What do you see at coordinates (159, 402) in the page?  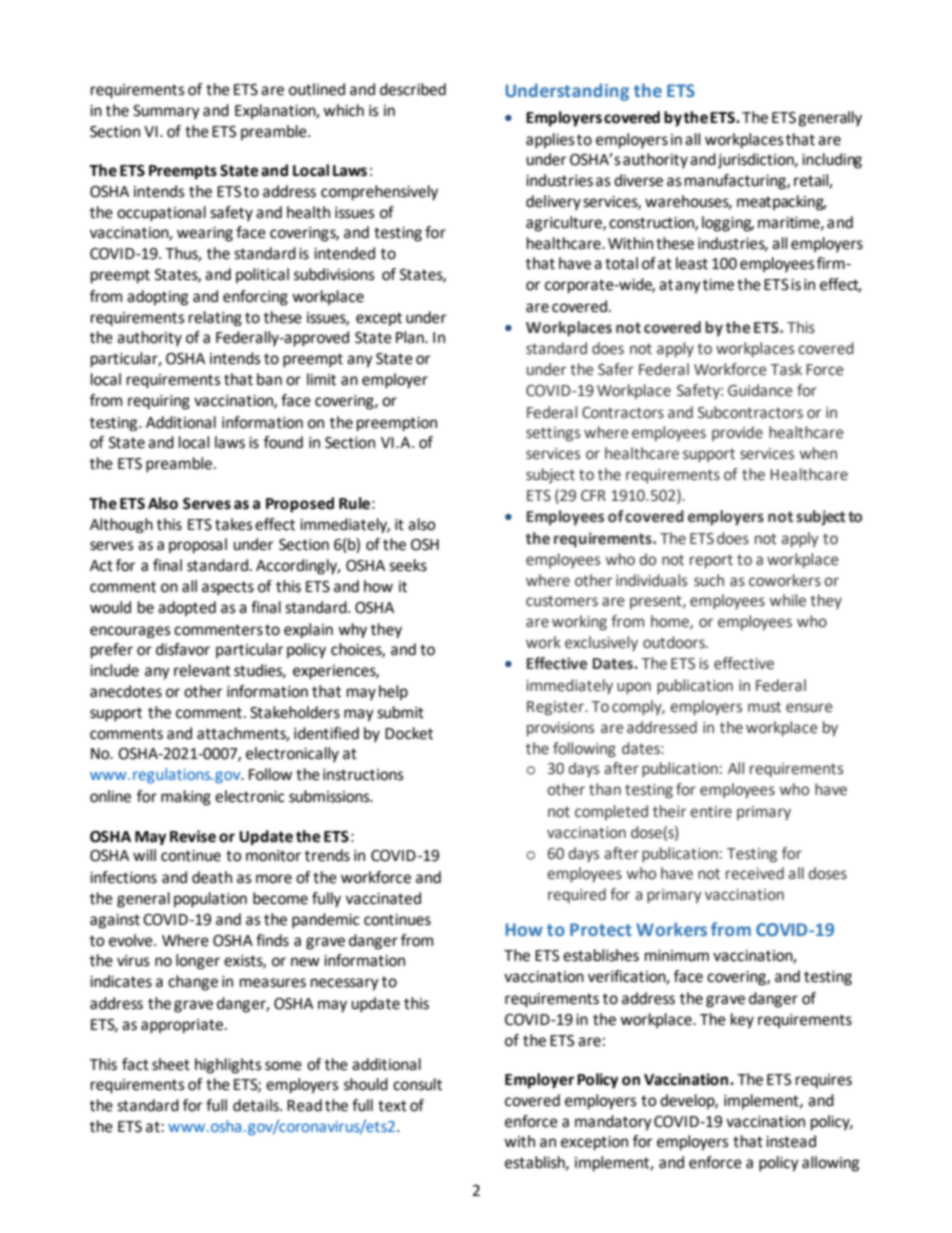 I see `requiring` at bounding box center [159, 402].
